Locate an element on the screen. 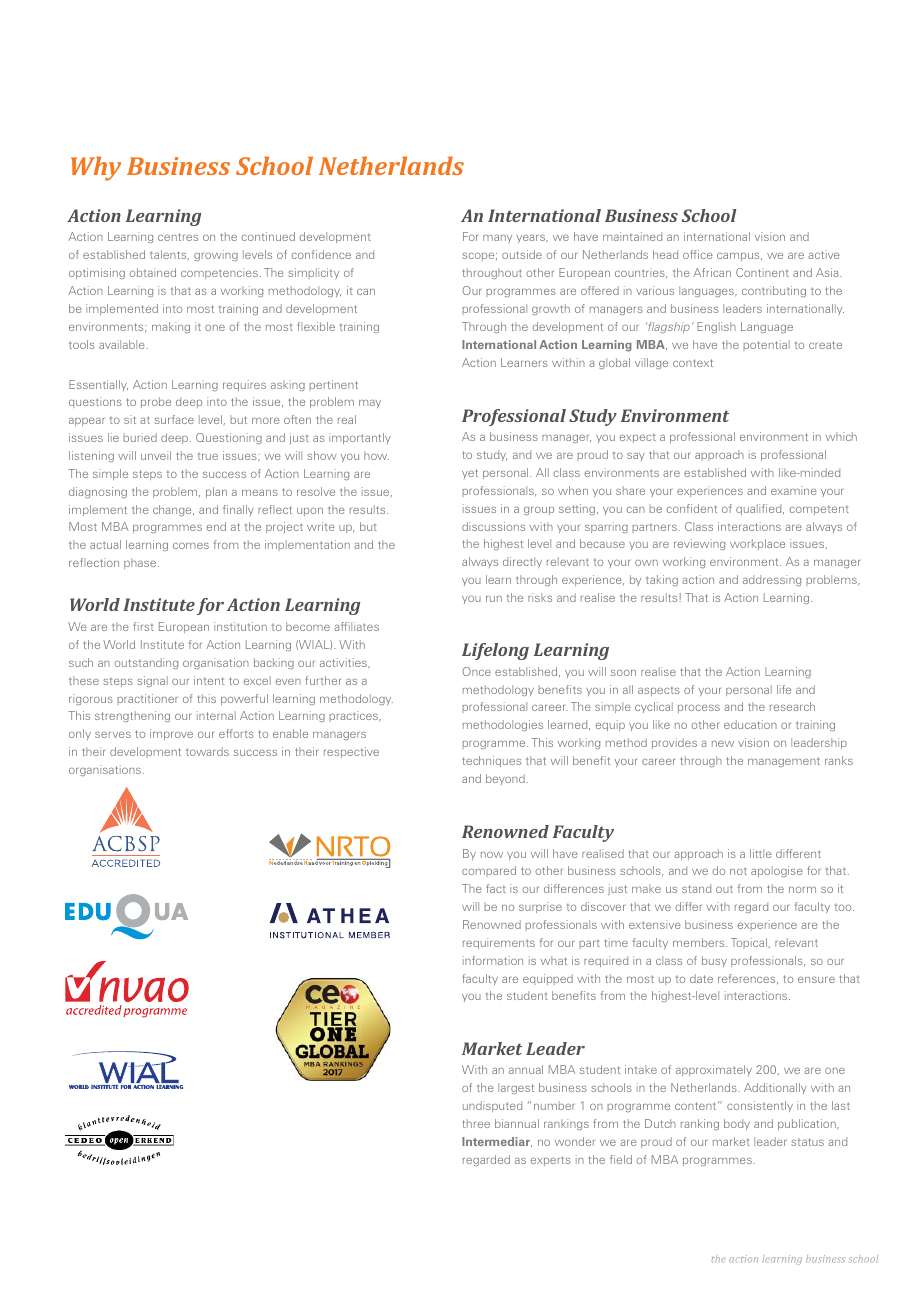 Image resolution: width=924 pixels, height=1308 pixels. undisputed is located at coordinates (492, 1106).
